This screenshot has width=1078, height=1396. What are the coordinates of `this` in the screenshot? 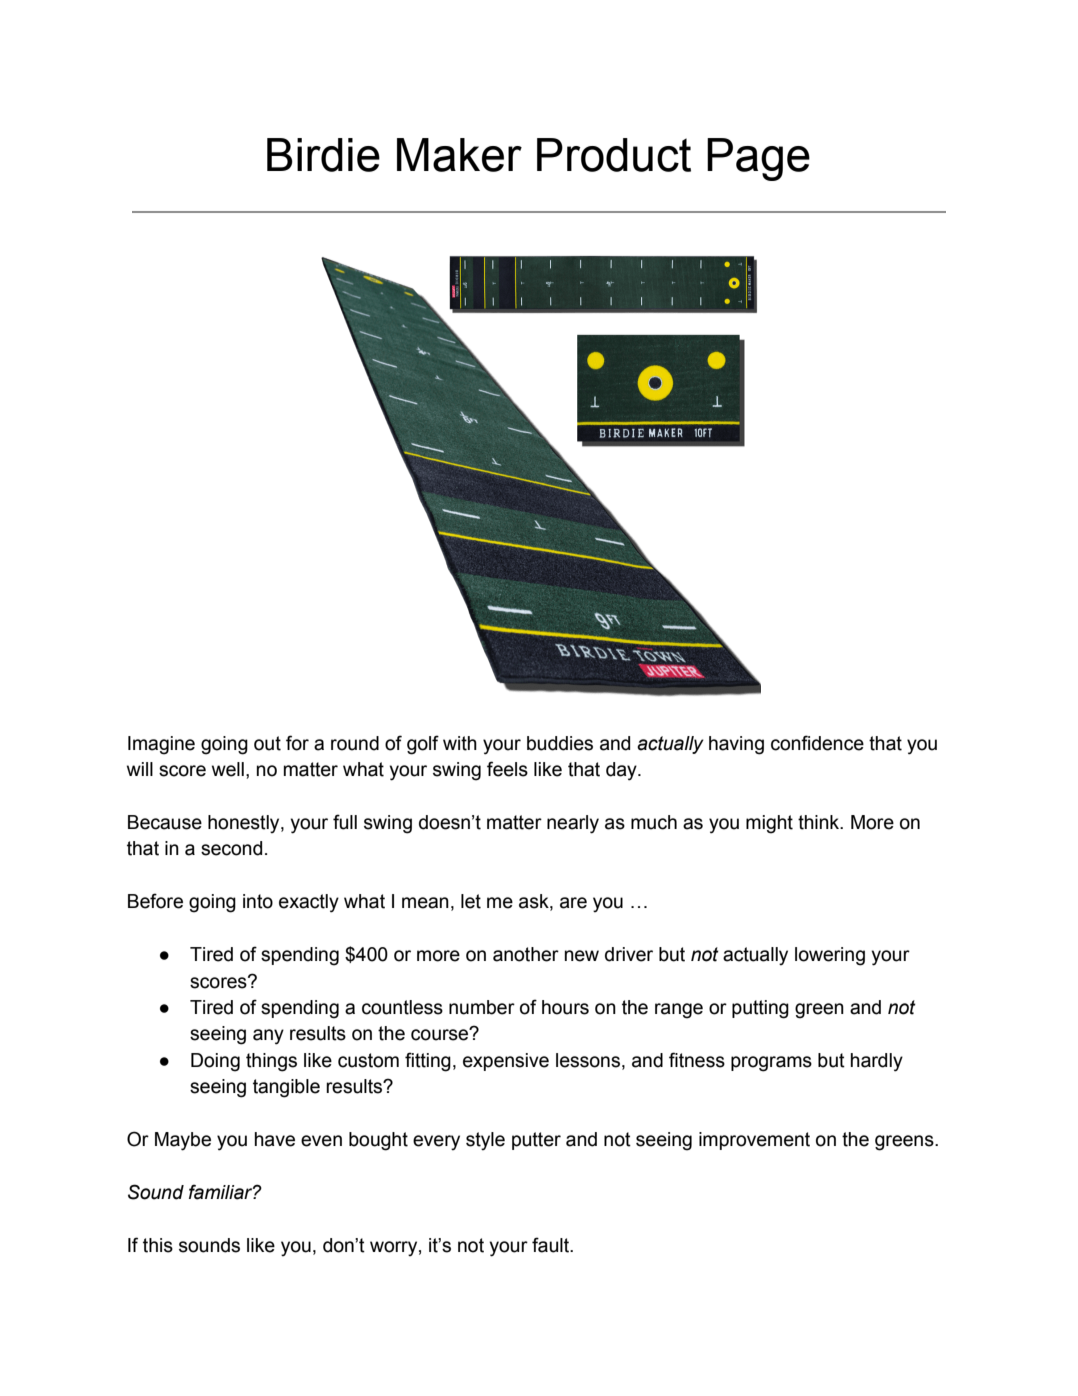 It's located at (158, 1245).
